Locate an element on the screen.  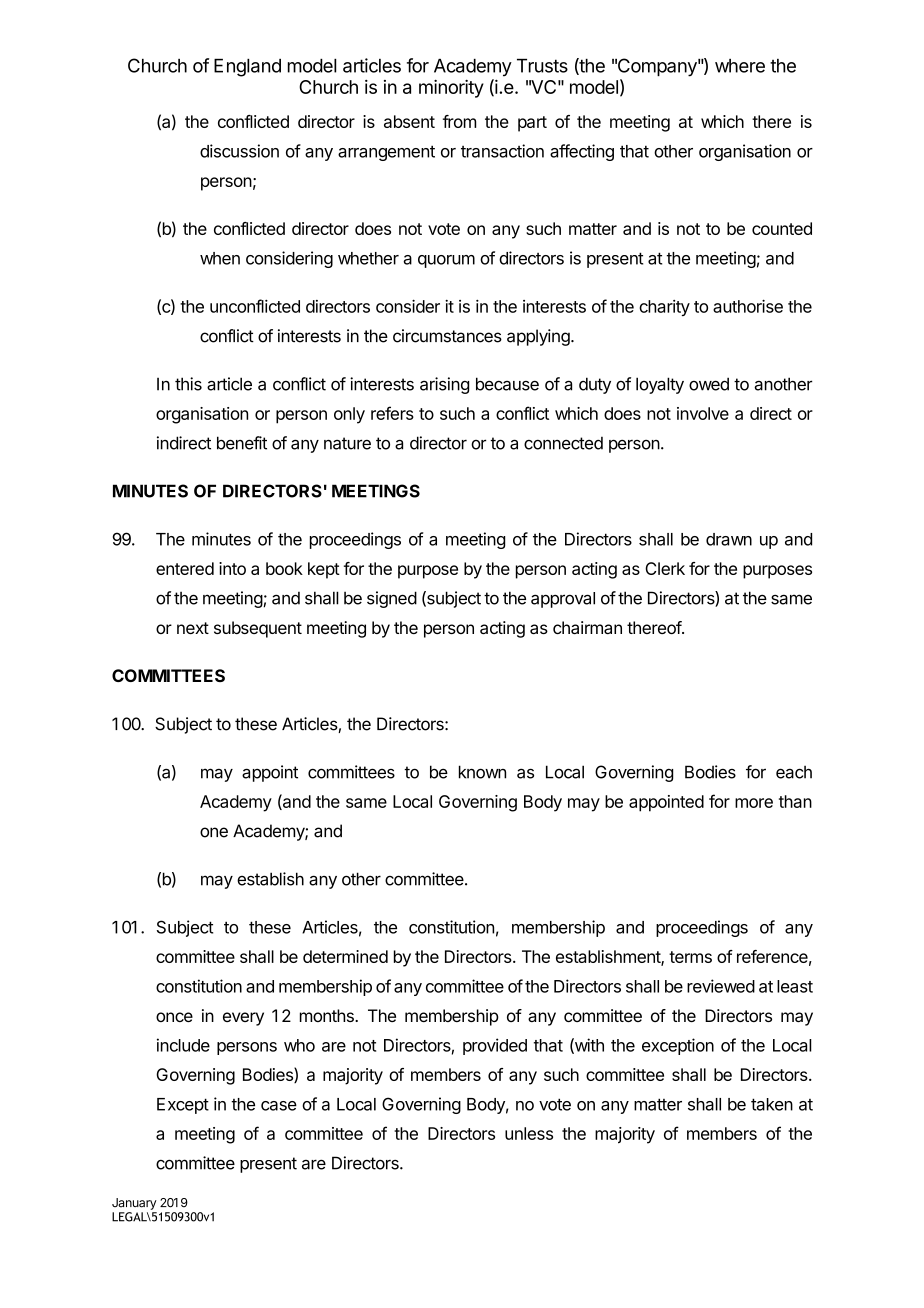
next is located at coordinates (193, 628).
